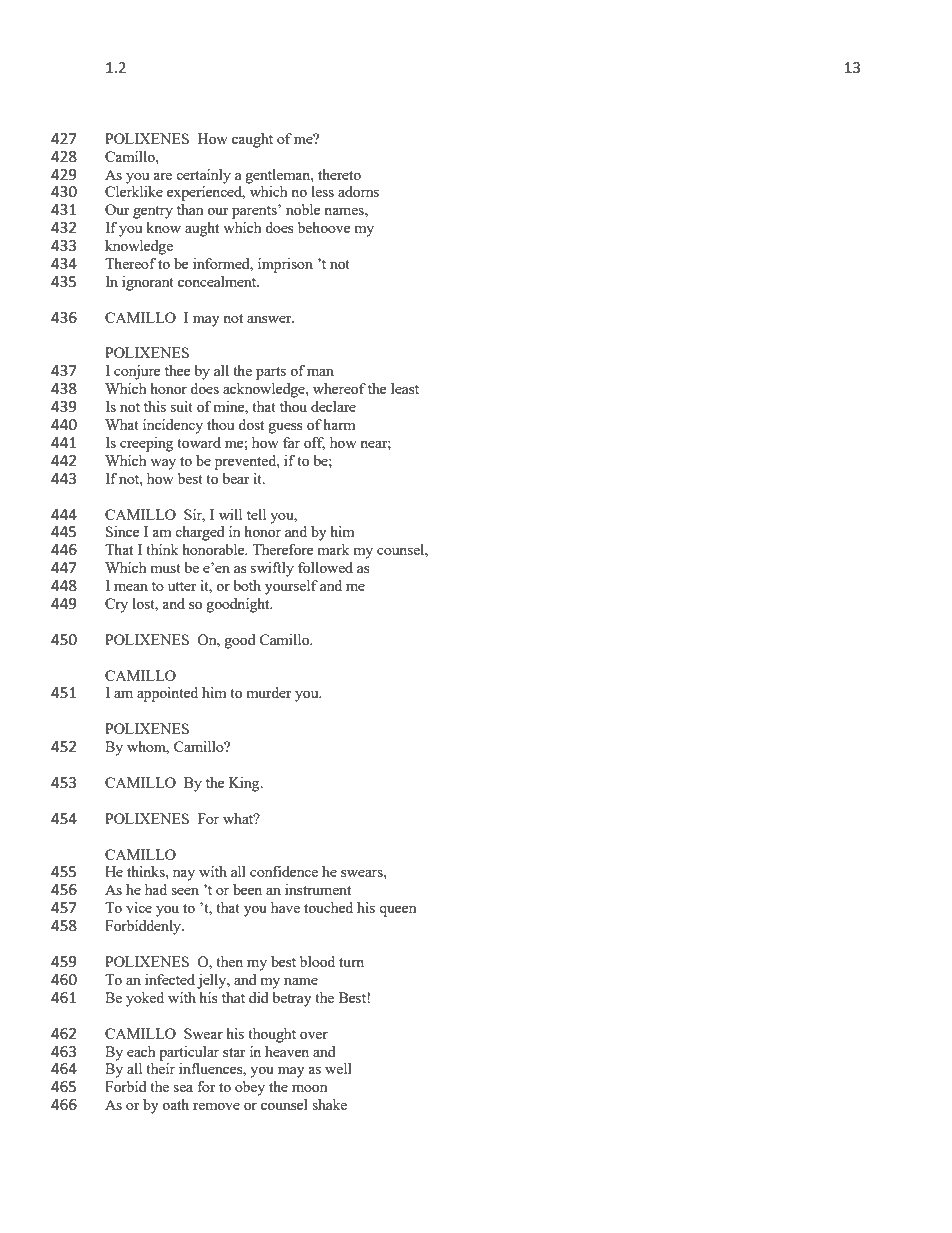  I want to click on adorns, so click(358, 191).
